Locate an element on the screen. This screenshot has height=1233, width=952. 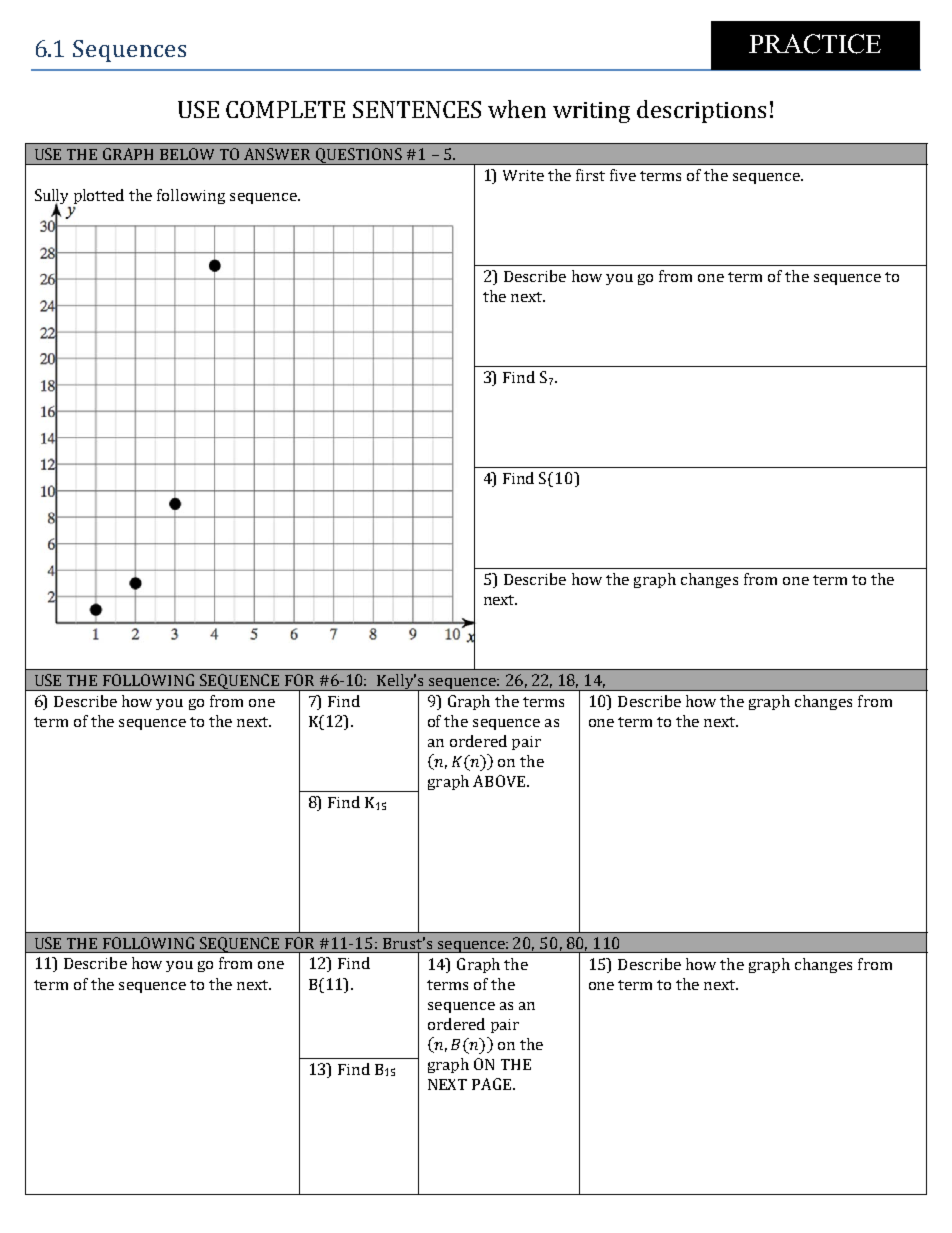
SENTENCES is located at coordinates (417, 109).
